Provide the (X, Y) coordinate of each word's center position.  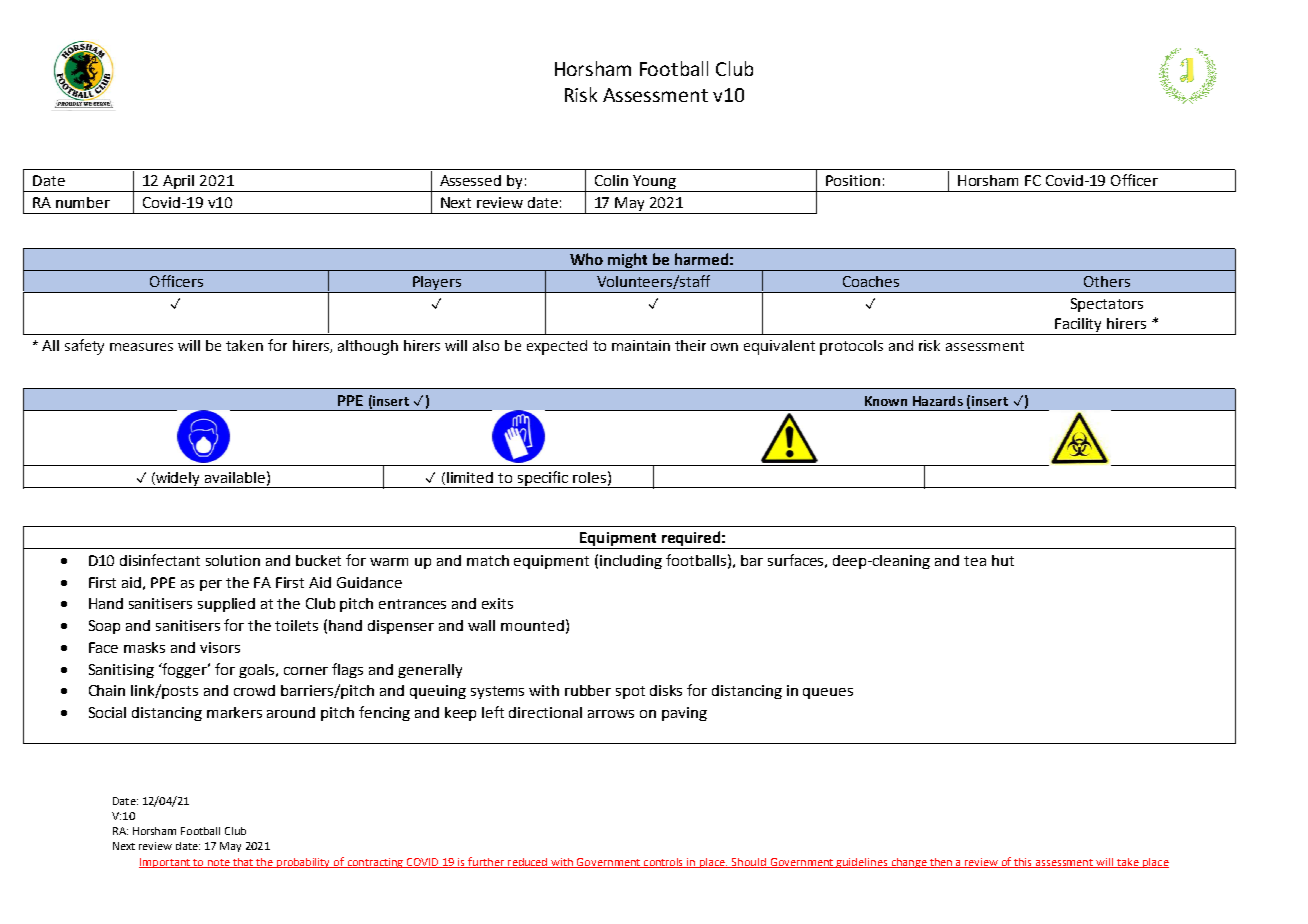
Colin (611, 180)
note (218, 863)
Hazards (938, 401)
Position (853, 180)
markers (234, 712)
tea (975, 561)
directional (545, 712)
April (179, 183)
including (631, 562)
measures (141, 347)
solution (233, 560)
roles (589, 477)
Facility (1079, 326)
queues (828, 693)
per (211, 585)
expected (557, 347)
